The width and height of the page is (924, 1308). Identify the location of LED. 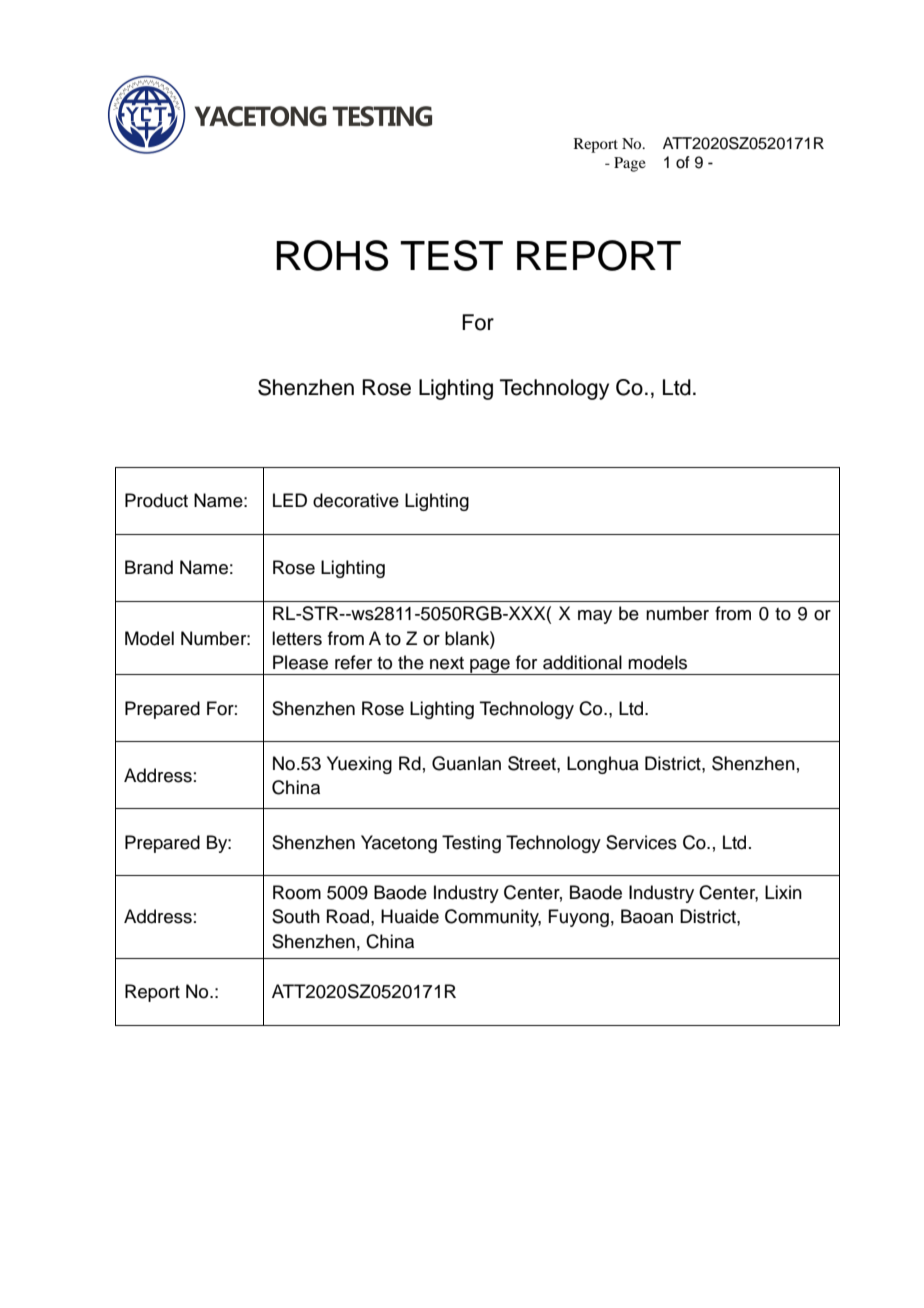
(290, 500).
